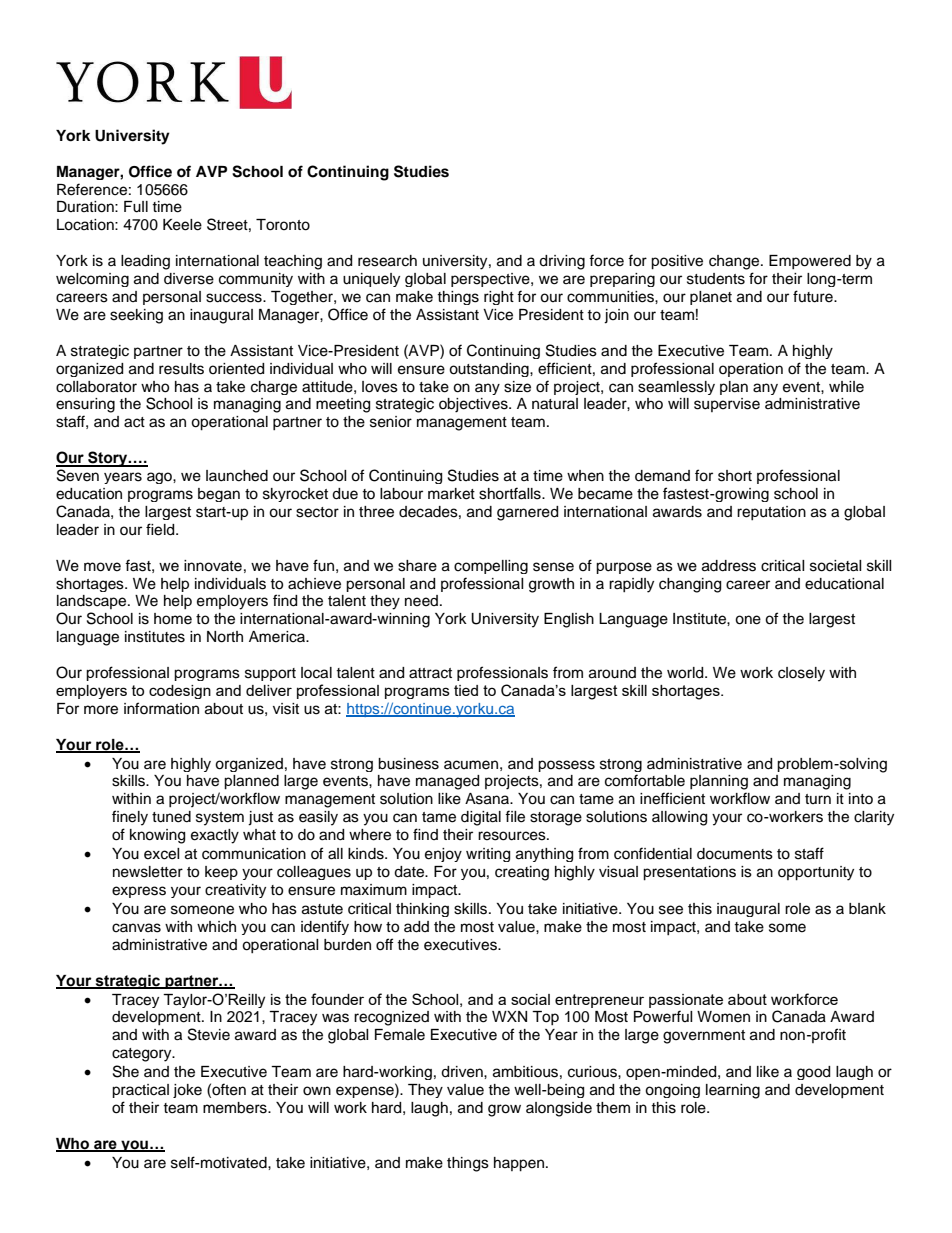 This screenshot has height=1233, width=952. What do you see at coordinates (466, 690) in the screenshot?
I see `tied` at bounding box center [466, 690].
